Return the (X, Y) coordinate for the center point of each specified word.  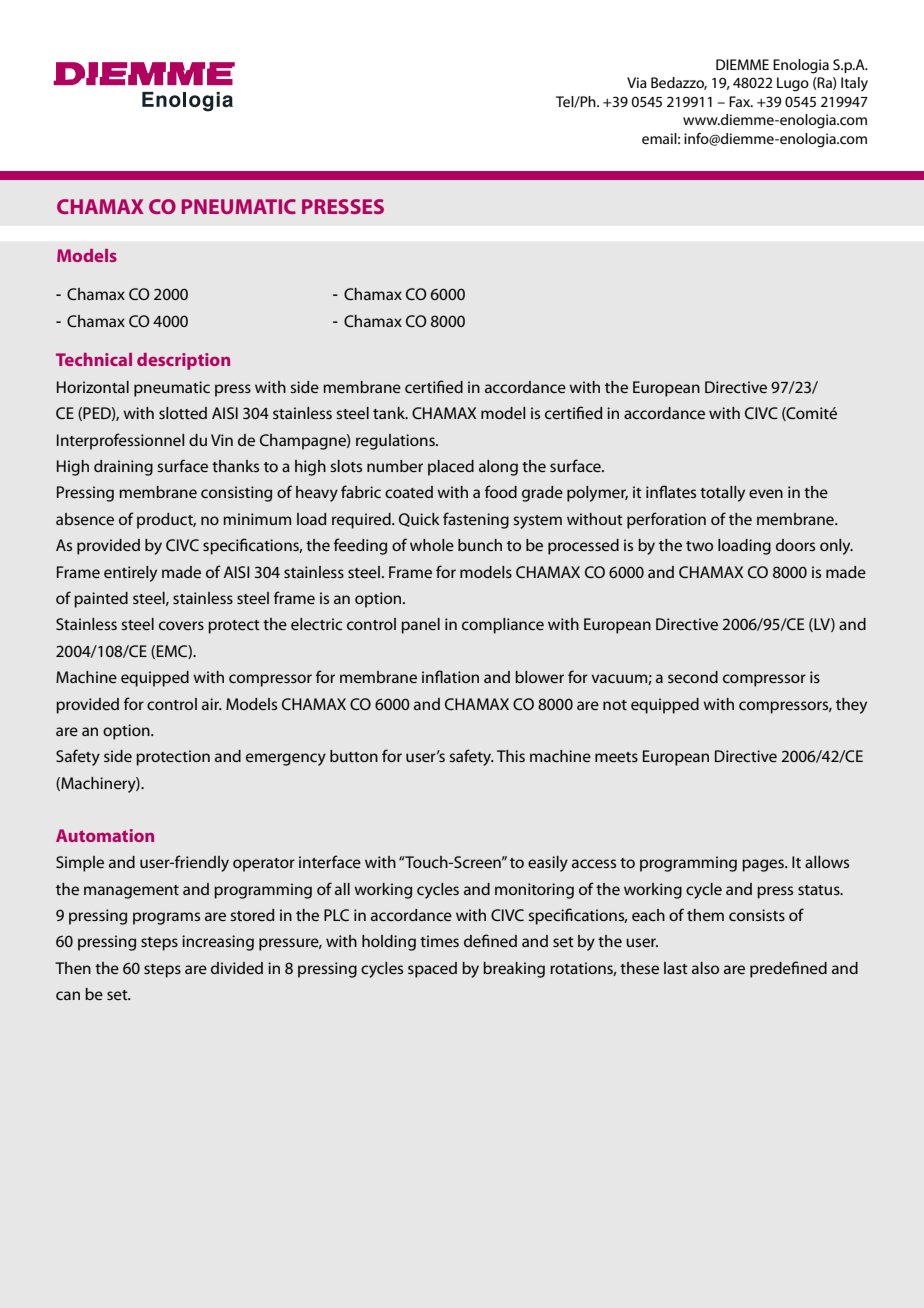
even (766, 493)
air (212, 704)
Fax (741, 101)
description (183, 361)
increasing (218, 943)
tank (390, 413)
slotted (183, 413)
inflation (450, 676)
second (693, 677)
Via (637, 82)
